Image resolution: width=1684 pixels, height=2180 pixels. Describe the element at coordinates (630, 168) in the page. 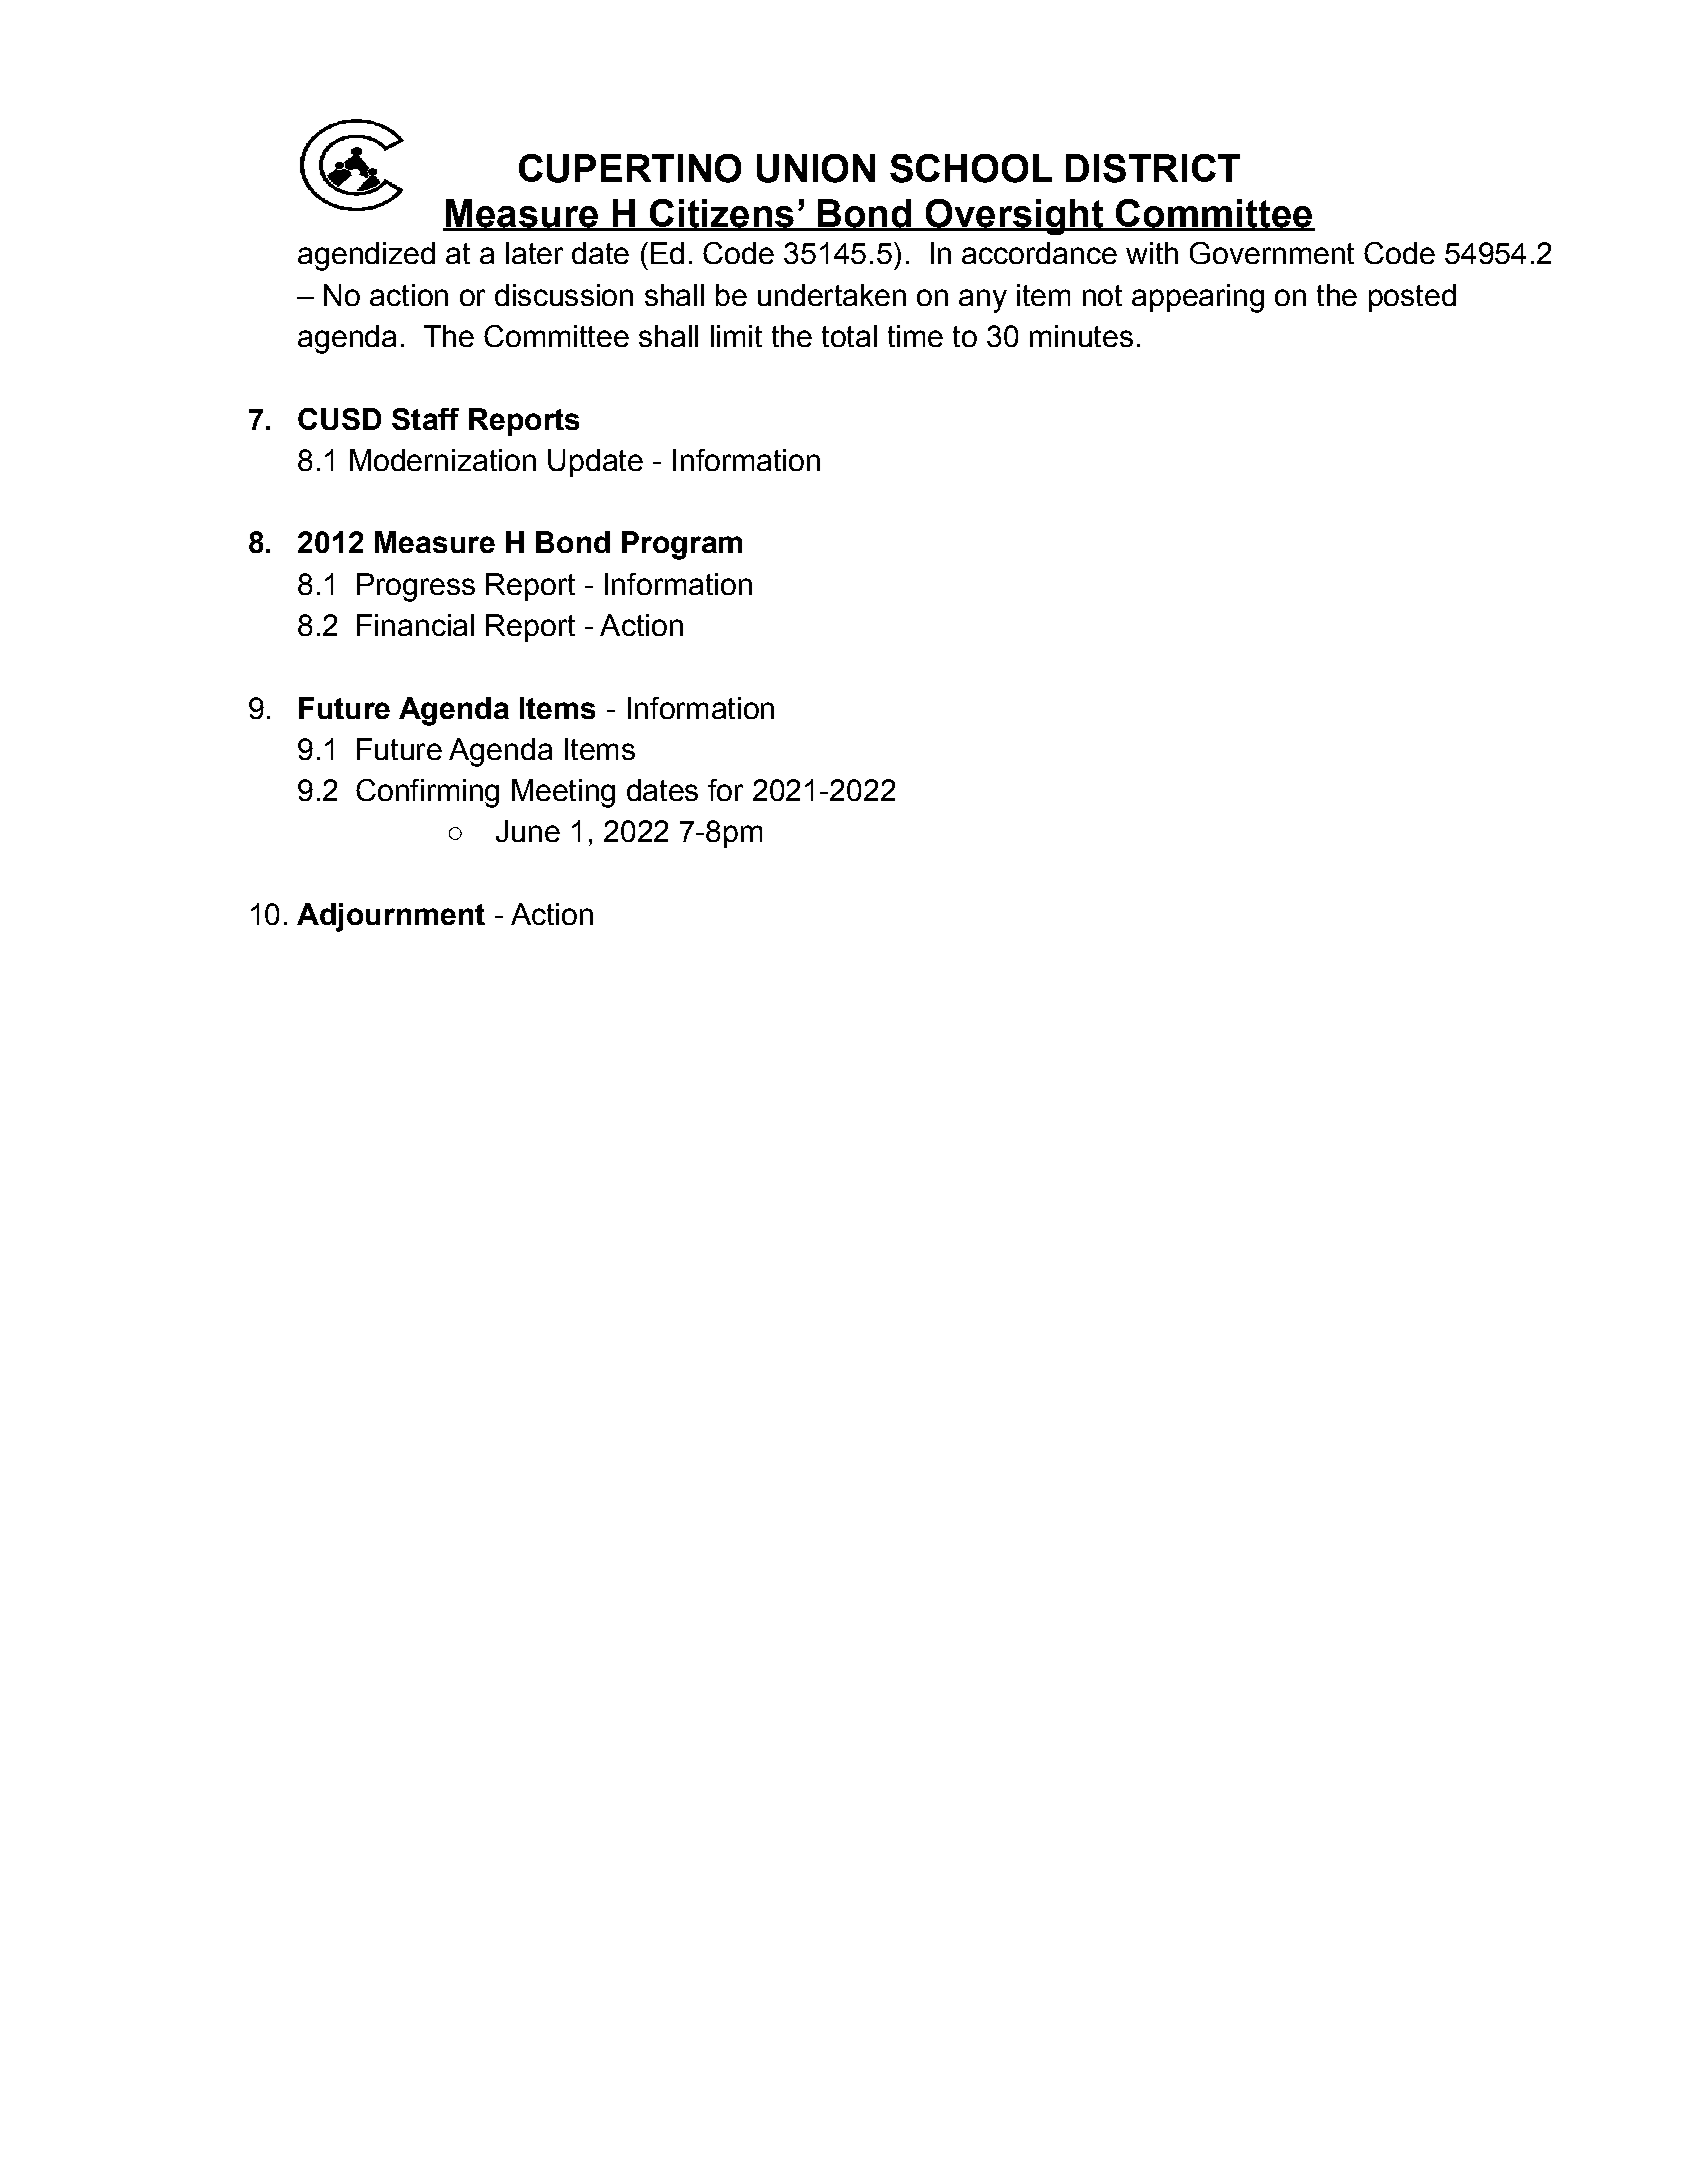

I see `CUPERTINO` at that location.
